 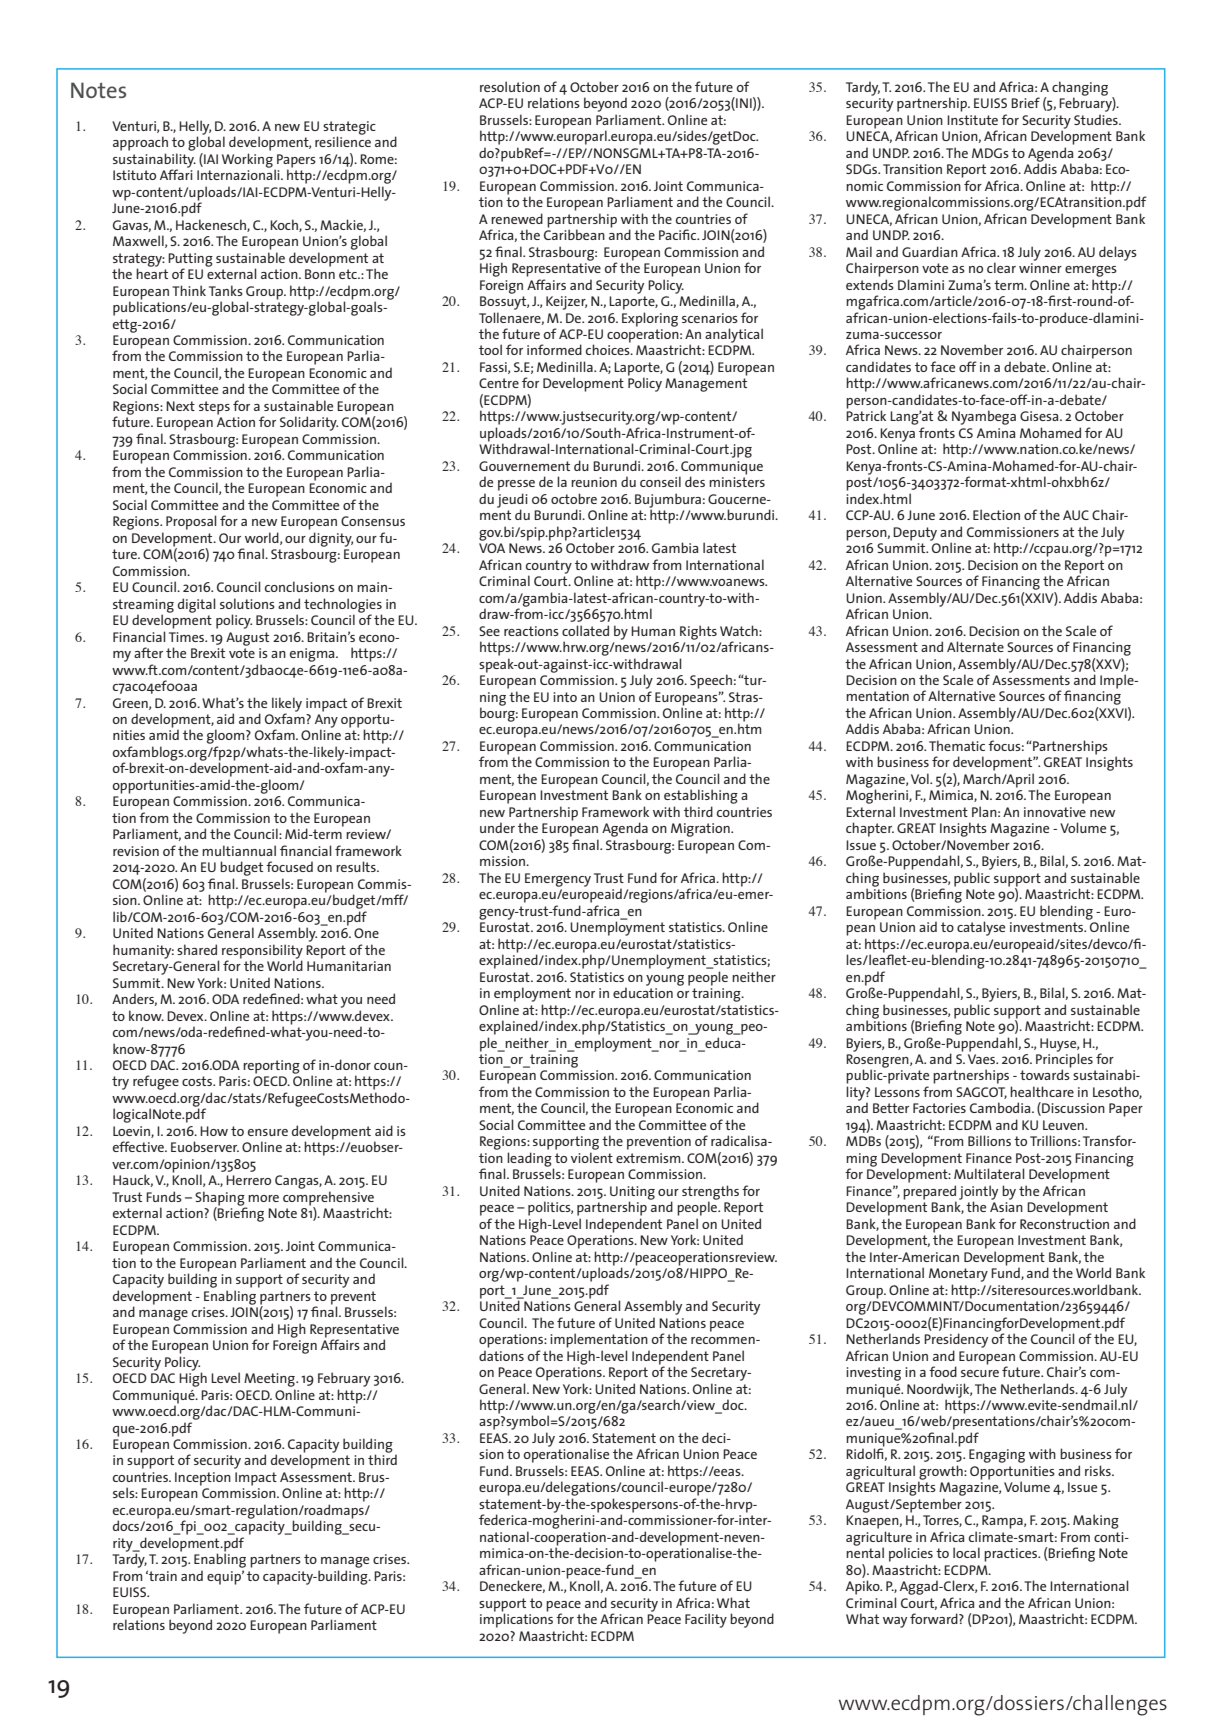 I want to click on Institute, so click(x=972, y=120).
